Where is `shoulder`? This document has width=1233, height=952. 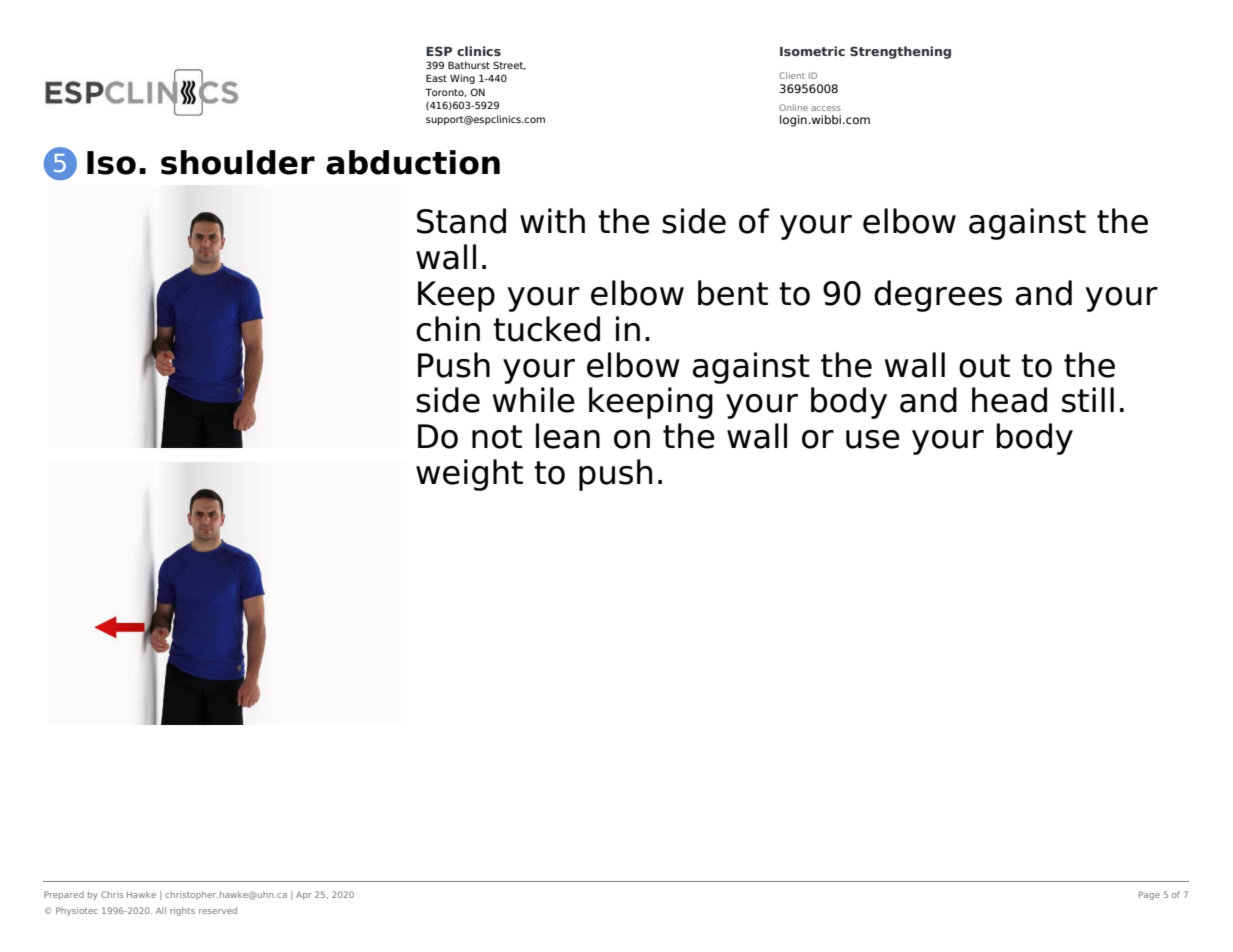 shoulder is located at coordinates (238, 162).
